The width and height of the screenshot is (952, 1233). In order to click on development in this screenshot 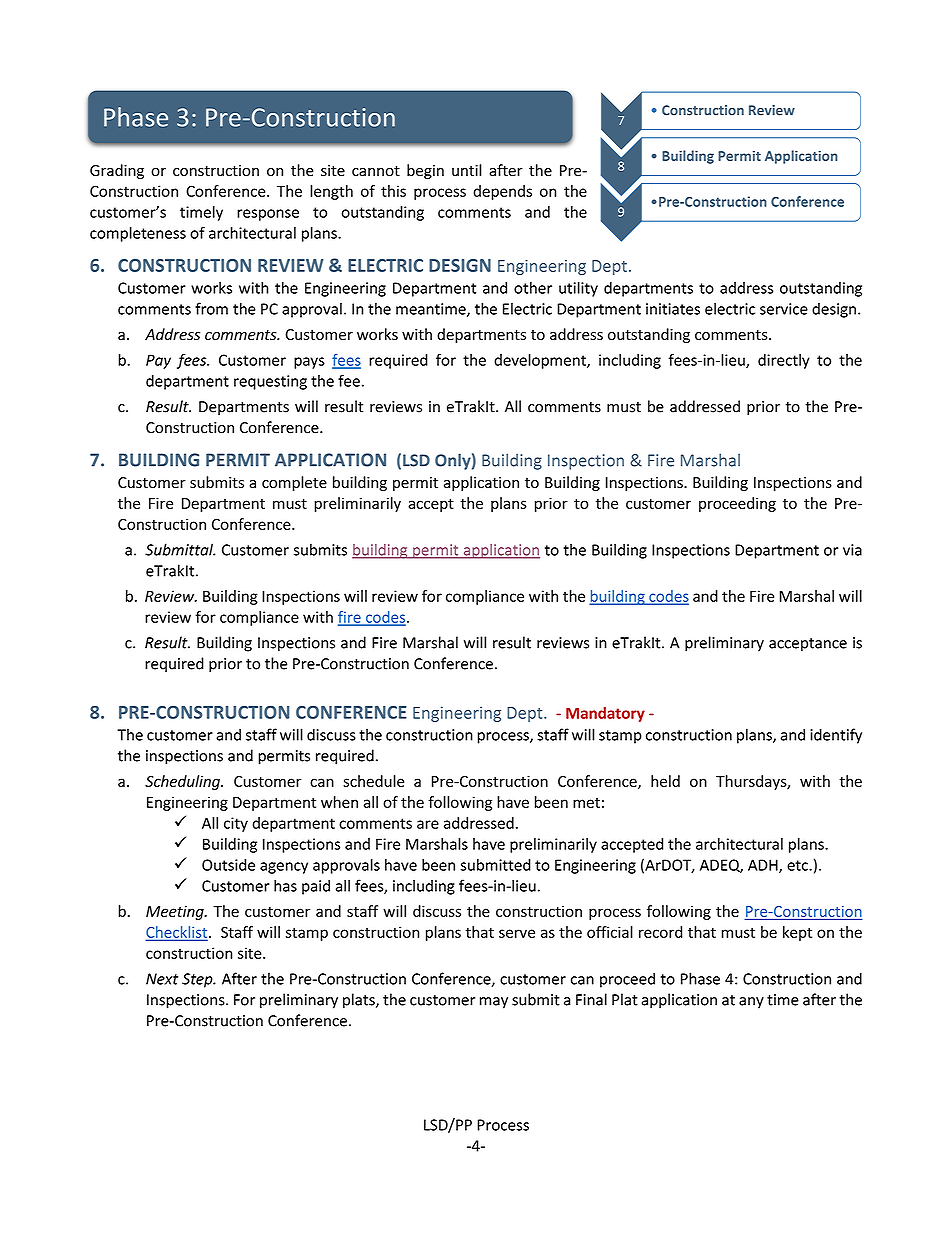, I will do `click(541, 361)`.
